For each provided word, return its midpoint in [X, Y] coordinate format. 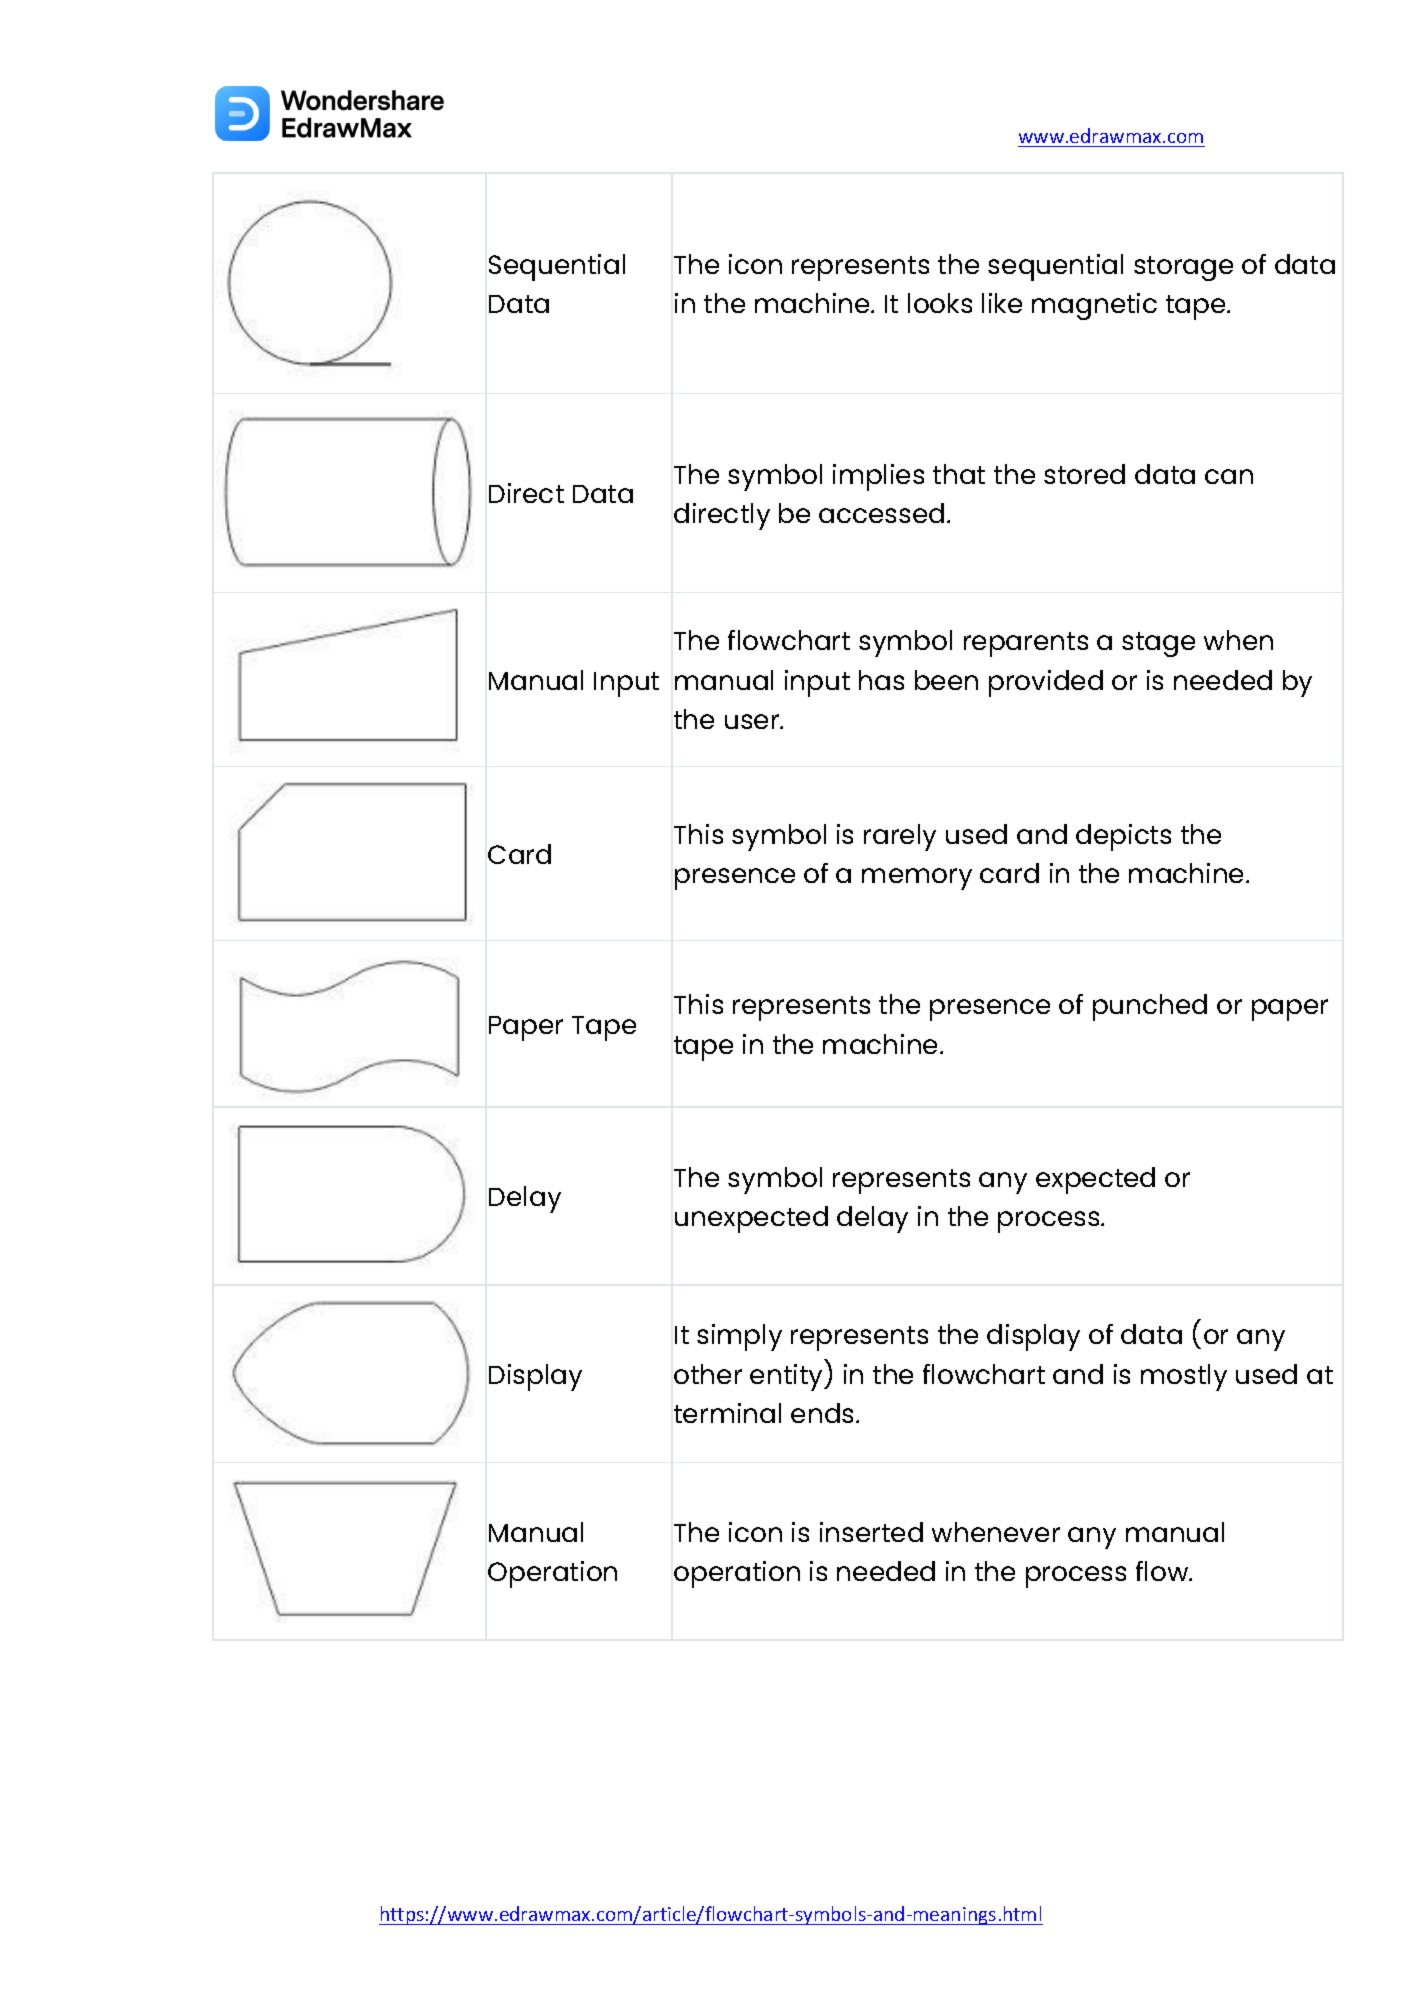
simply [739, 1337]
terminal [727, 1413]
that [959, 474]
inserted [871, 1532]
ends [824, 1413]
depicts [1123, 837]
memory [917, 879]
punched [1150, 1007]
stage [1158, 644]
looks [940, 303]
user [753, 721]
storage [1183, 268]
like [1002, 303]
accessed [881, 513]
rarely [900, 837]
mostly [1184, 1377]
